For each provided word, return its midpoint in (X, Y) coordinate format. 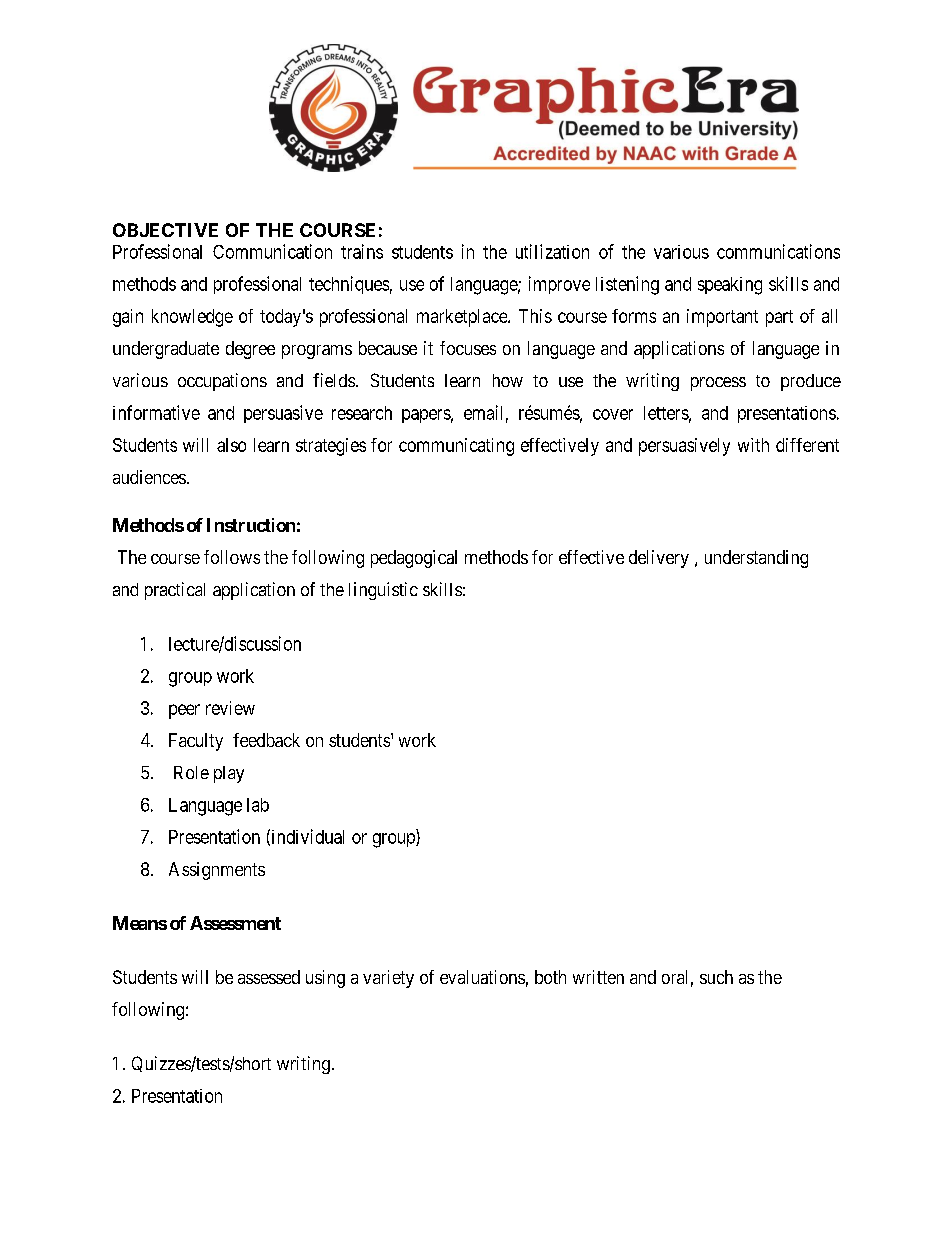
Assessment (235, 923)
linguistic (383, 591)
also (231, 445)
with (753, 445)
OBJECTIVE (165, 230)
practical (175, 591)
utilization (552, 251)
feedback (266, 740)
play (229, 774)
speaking (730, 286)
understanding (756, 559)
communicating (456, 447)
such (716, 977)
